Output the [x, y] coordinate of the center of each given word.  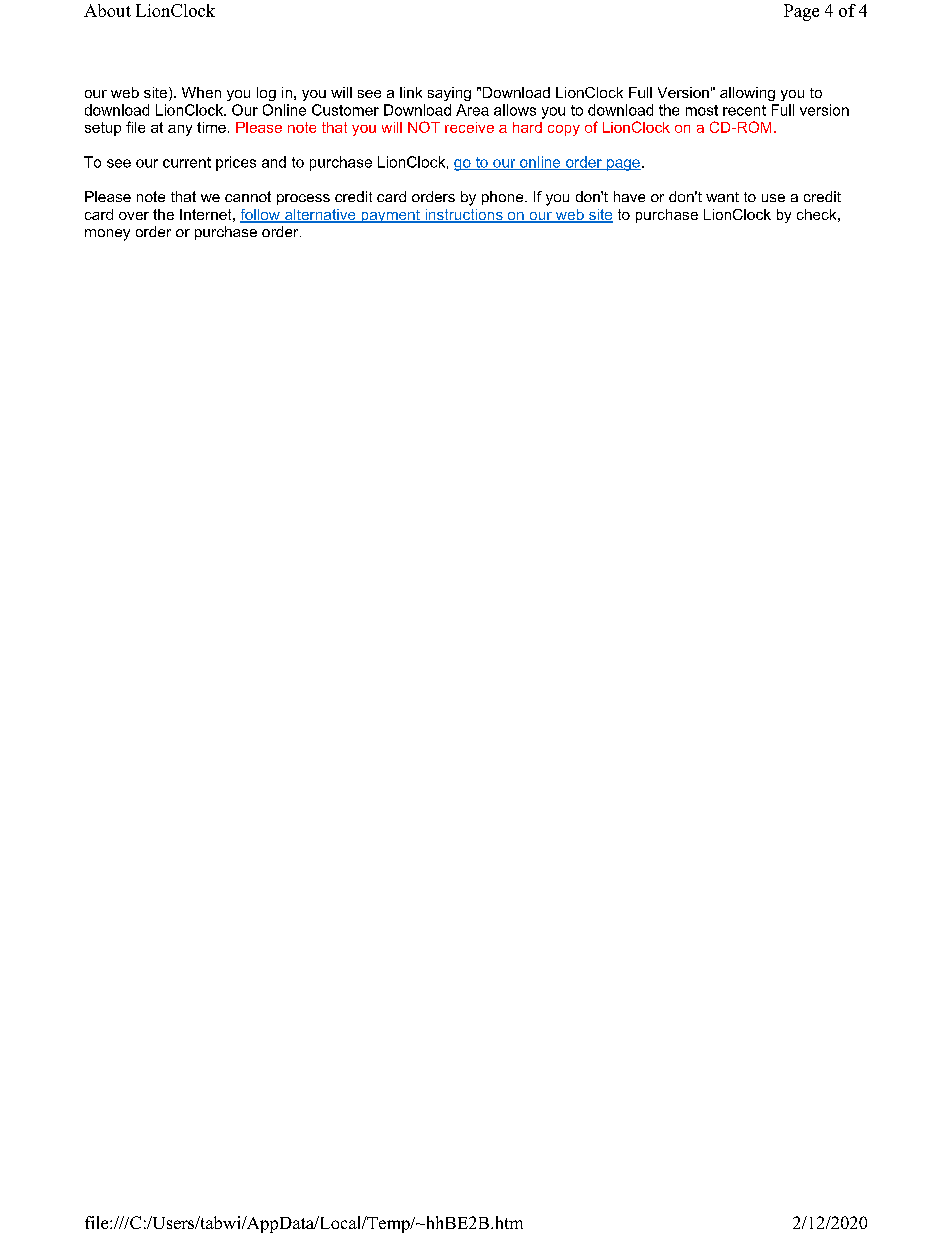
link [411, 92]
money [107, 235]
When [201, 92]
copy [564, 130]
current [187, 162]
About [107, 10]
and [274, 162]
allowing [747, 94]
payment [391, 216]
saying [449, 94]
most [702, 110]
